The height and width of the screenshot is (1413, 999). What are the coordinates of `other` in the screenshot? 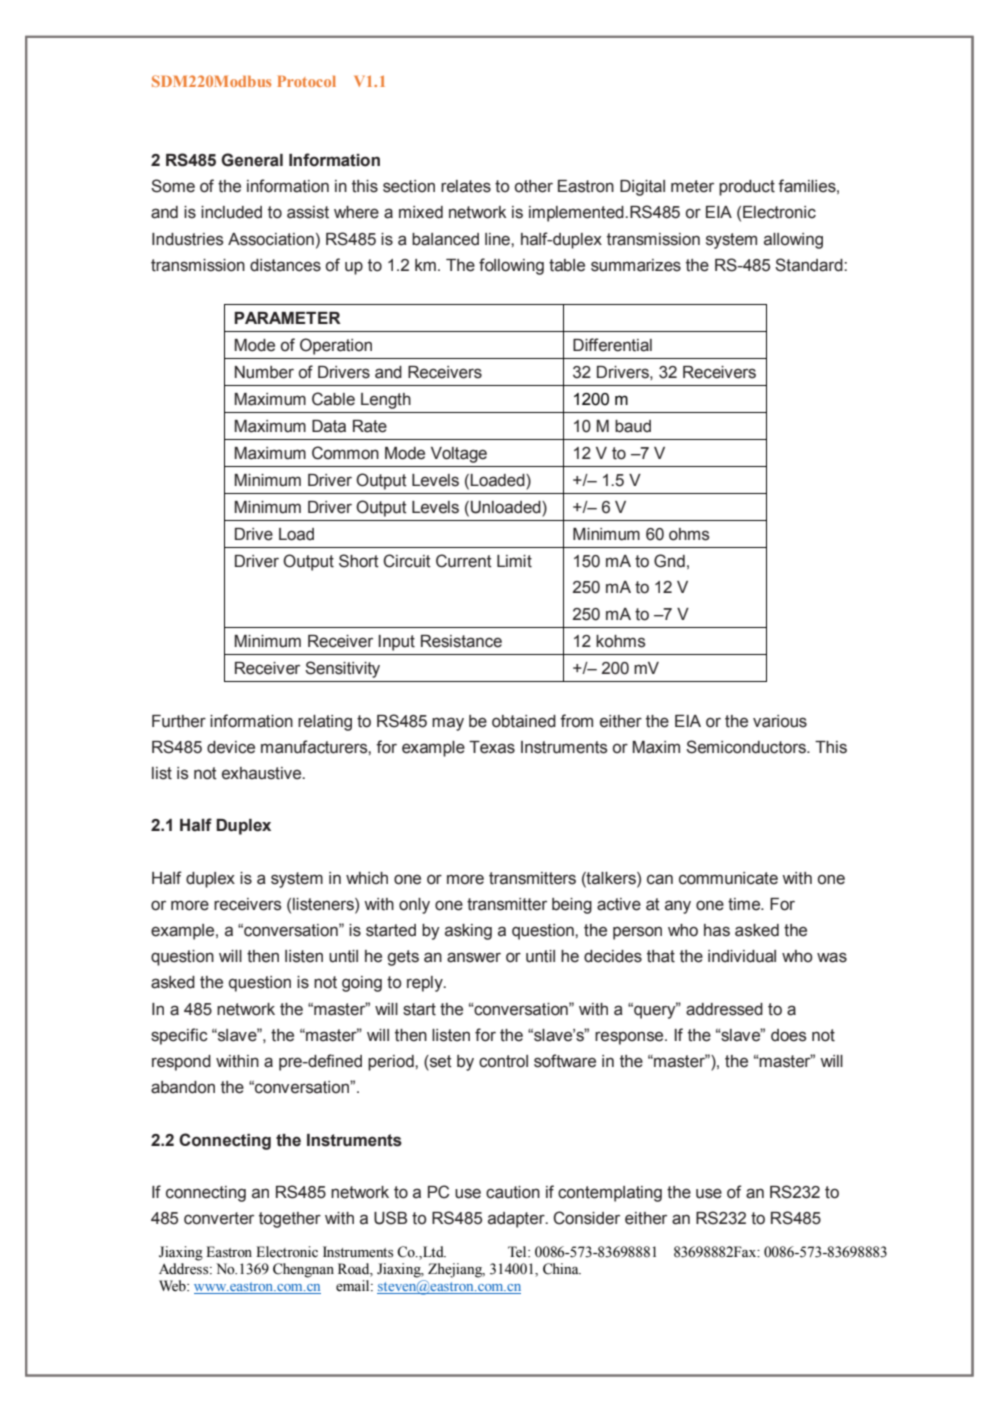 It's located at (534, 186).
